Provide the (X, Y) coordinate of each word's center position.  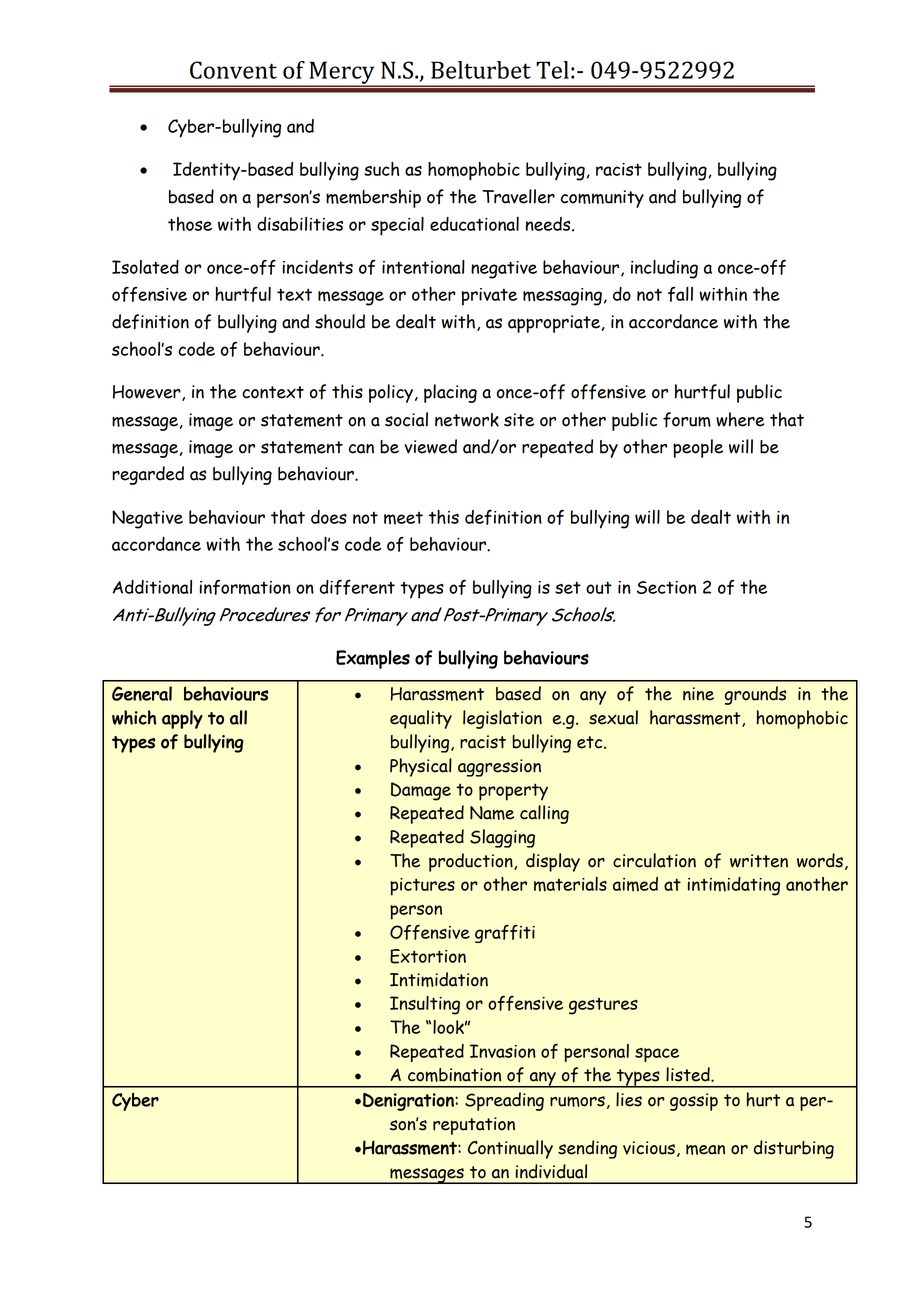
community (602, 199)
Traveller (518, 196)
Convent (233, 70)
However (148, 393)
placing (450, 393)
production (472, 862)
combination (454, 1075)
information (245, 587)
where (740, 419)
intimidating (734, 886)
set (568, 587)
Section (666, 587)
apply (182, 719)
